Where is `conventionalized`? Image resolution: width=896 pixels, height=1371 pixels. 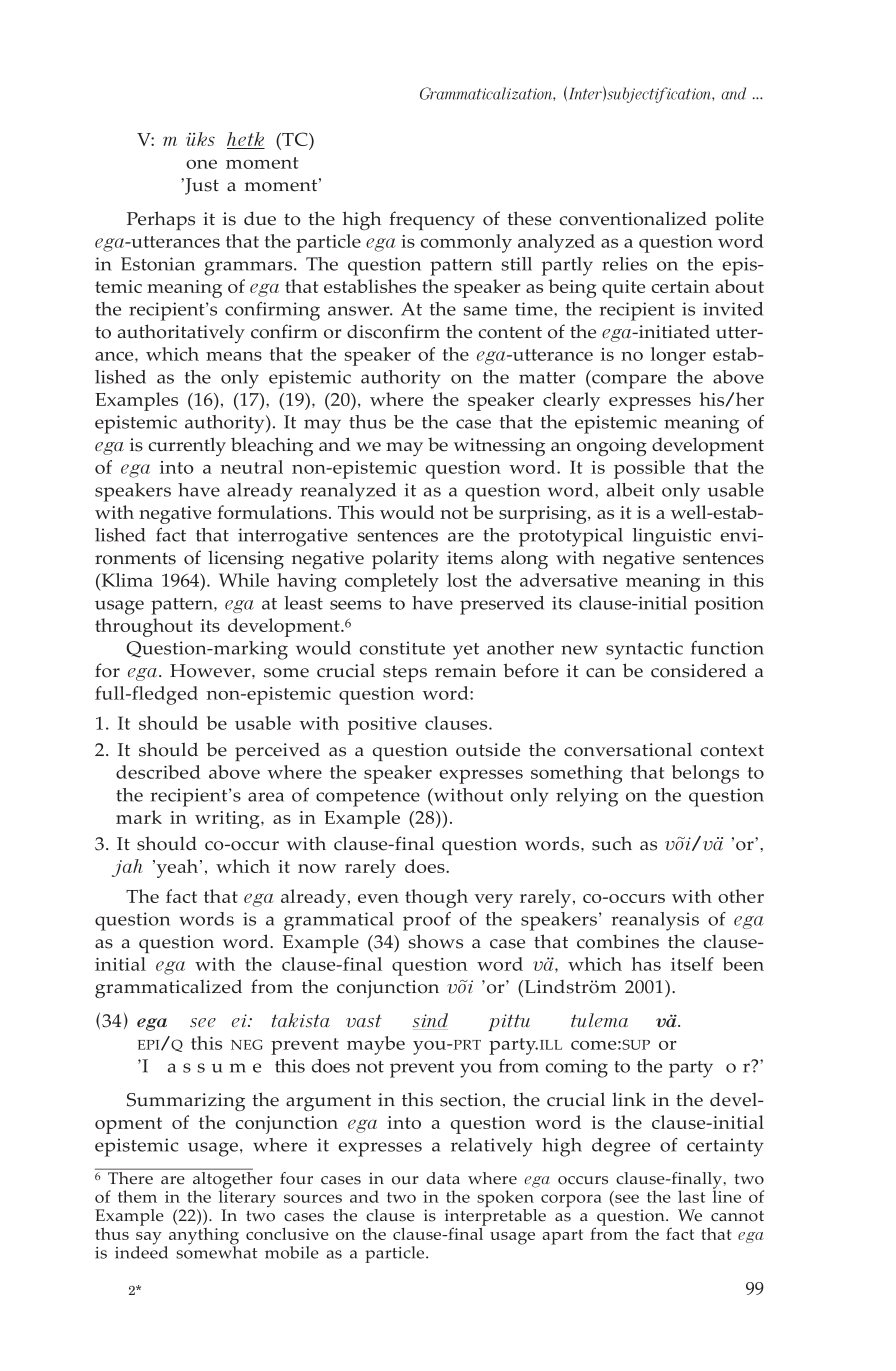
conventionalized is located at coordinates (633, 218).
